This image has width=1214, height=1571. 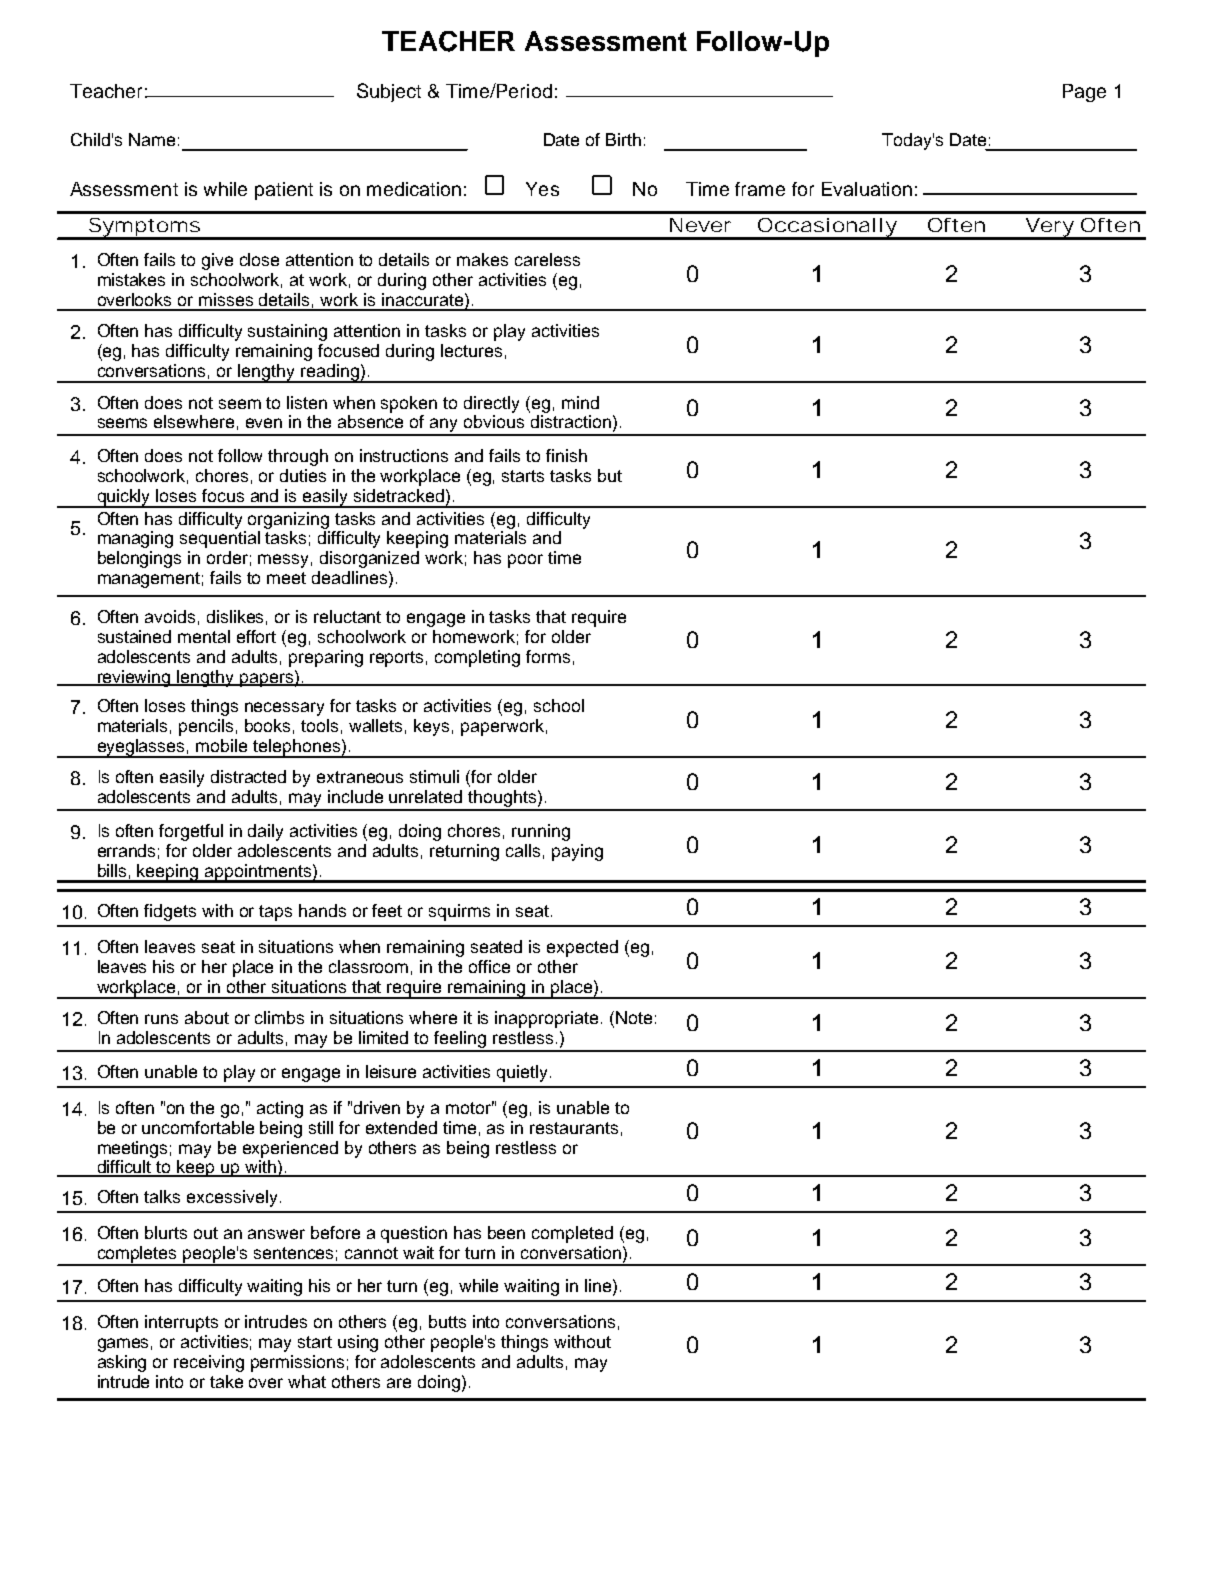 What do you see at coordinates (623, 139) in the image?
I see `Birth` at bounding box center [623, 139].
